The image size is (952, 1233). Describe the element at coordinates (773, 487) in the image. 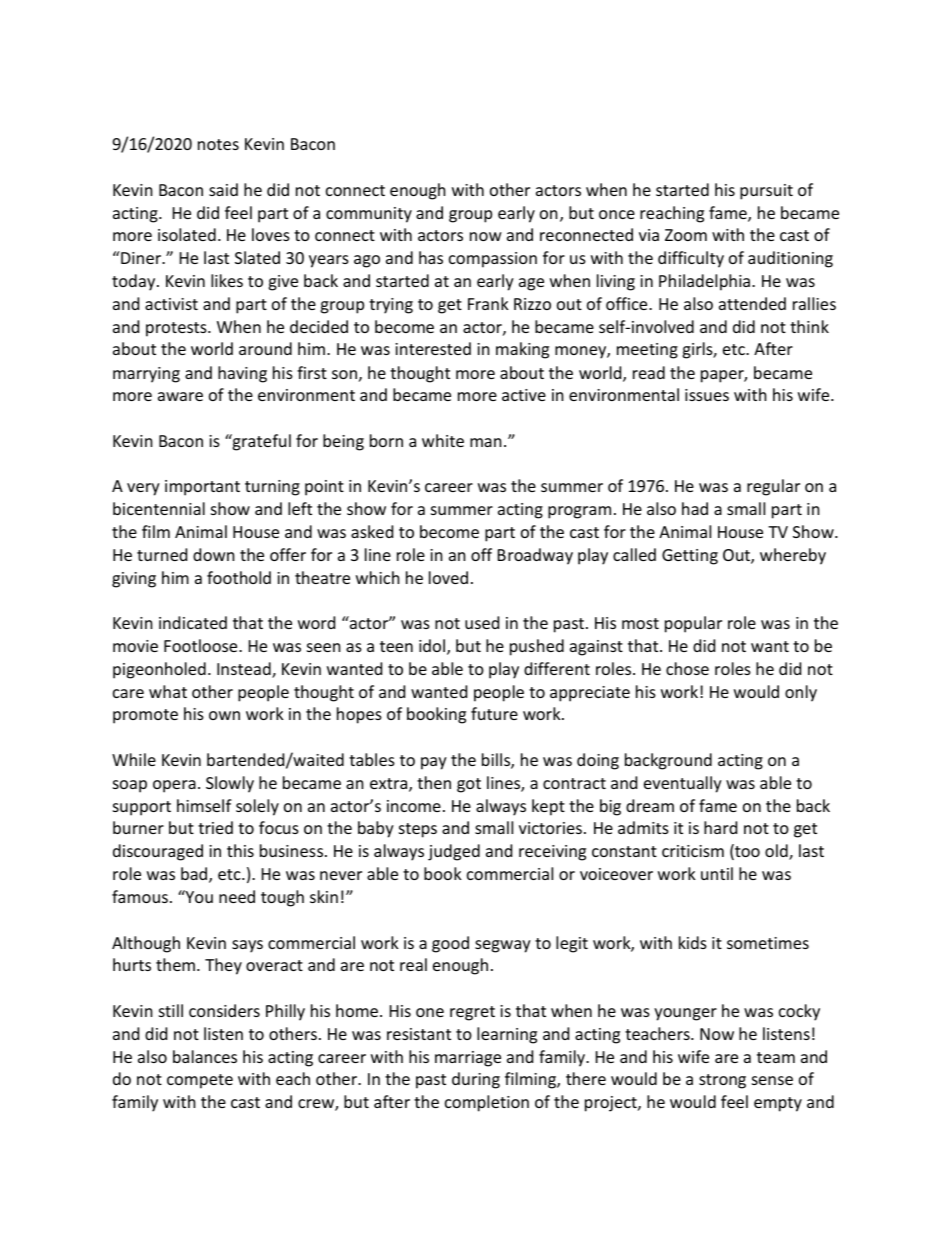

I see `regular` at that location.
